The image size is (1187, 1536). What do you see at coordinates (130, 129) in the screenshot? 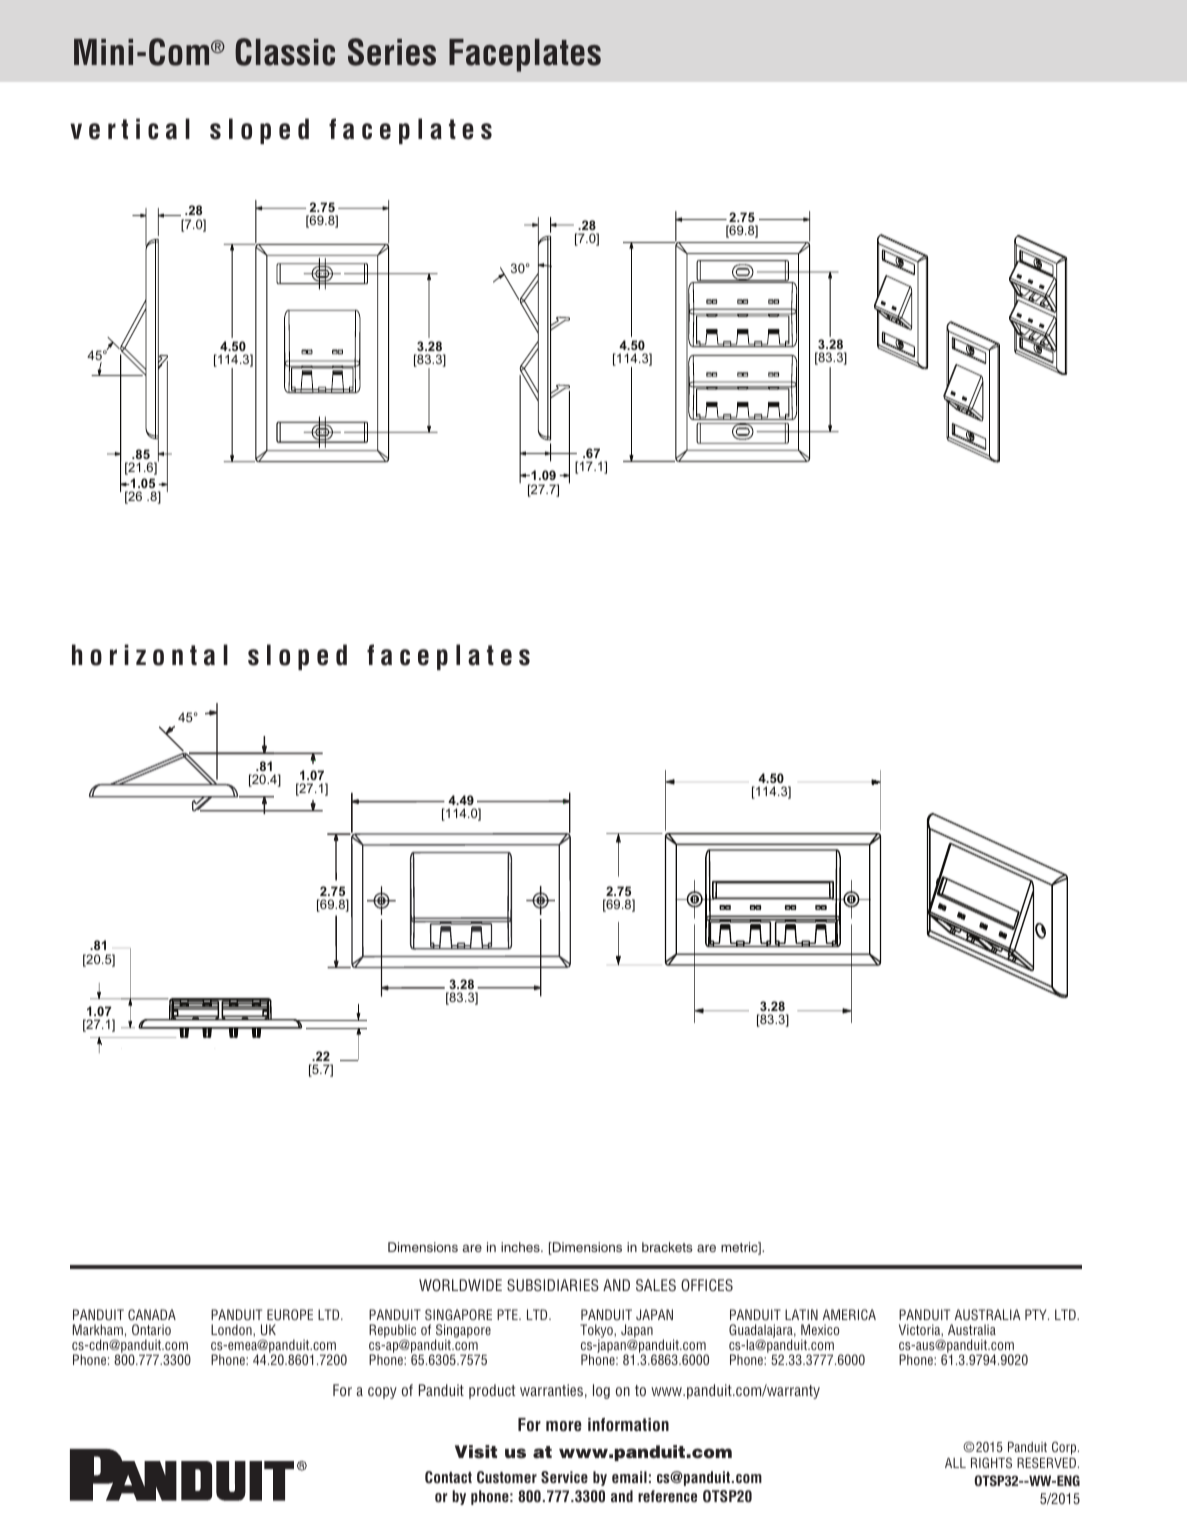
I see `vertical` at bounding box center [130, 129].
